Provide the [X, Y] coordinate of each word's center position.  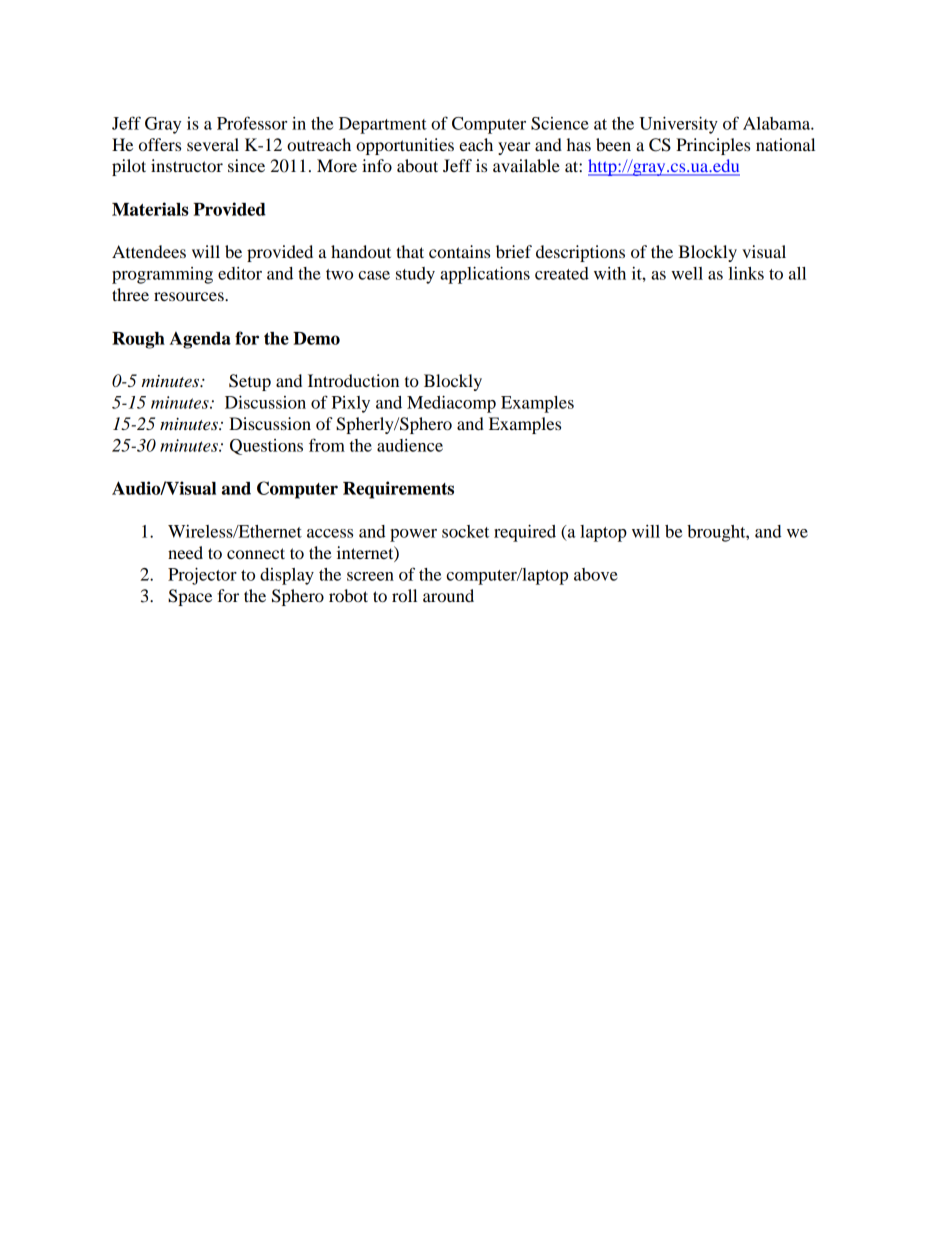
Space [190, 597]
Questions [266, 447]
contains [459, 251]
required [525, 533]
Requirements [398, 490]
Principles [713, 146]
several [213, 144]
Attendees [149, 251]
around [448, 595]
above [596, 574]
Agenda [200, 340]
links [746, 273]
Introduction [353, 380]
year [514, 148]
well [687, 273]
